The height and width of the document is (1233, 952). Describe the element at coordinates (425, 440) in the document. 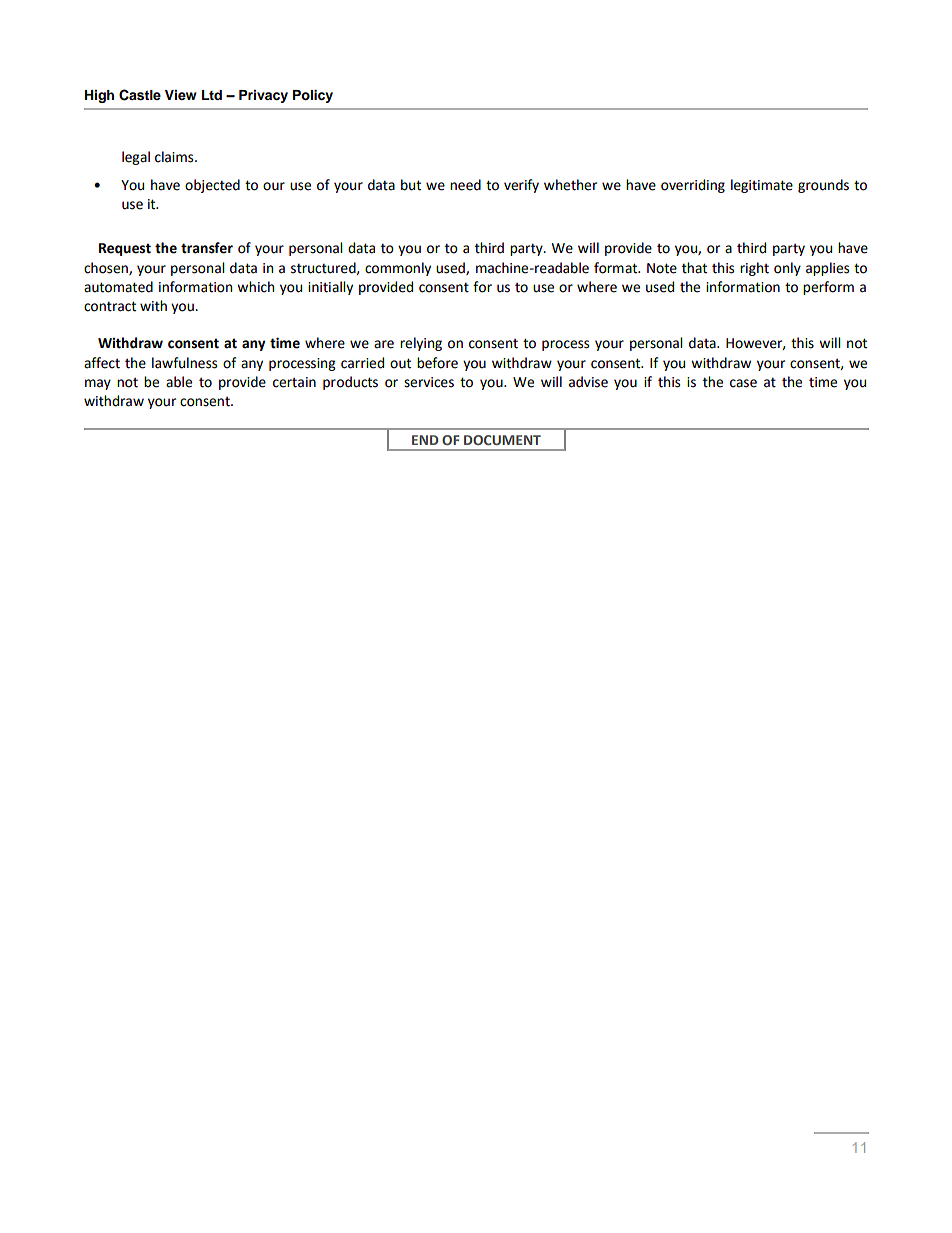

I see `END` at that location.
